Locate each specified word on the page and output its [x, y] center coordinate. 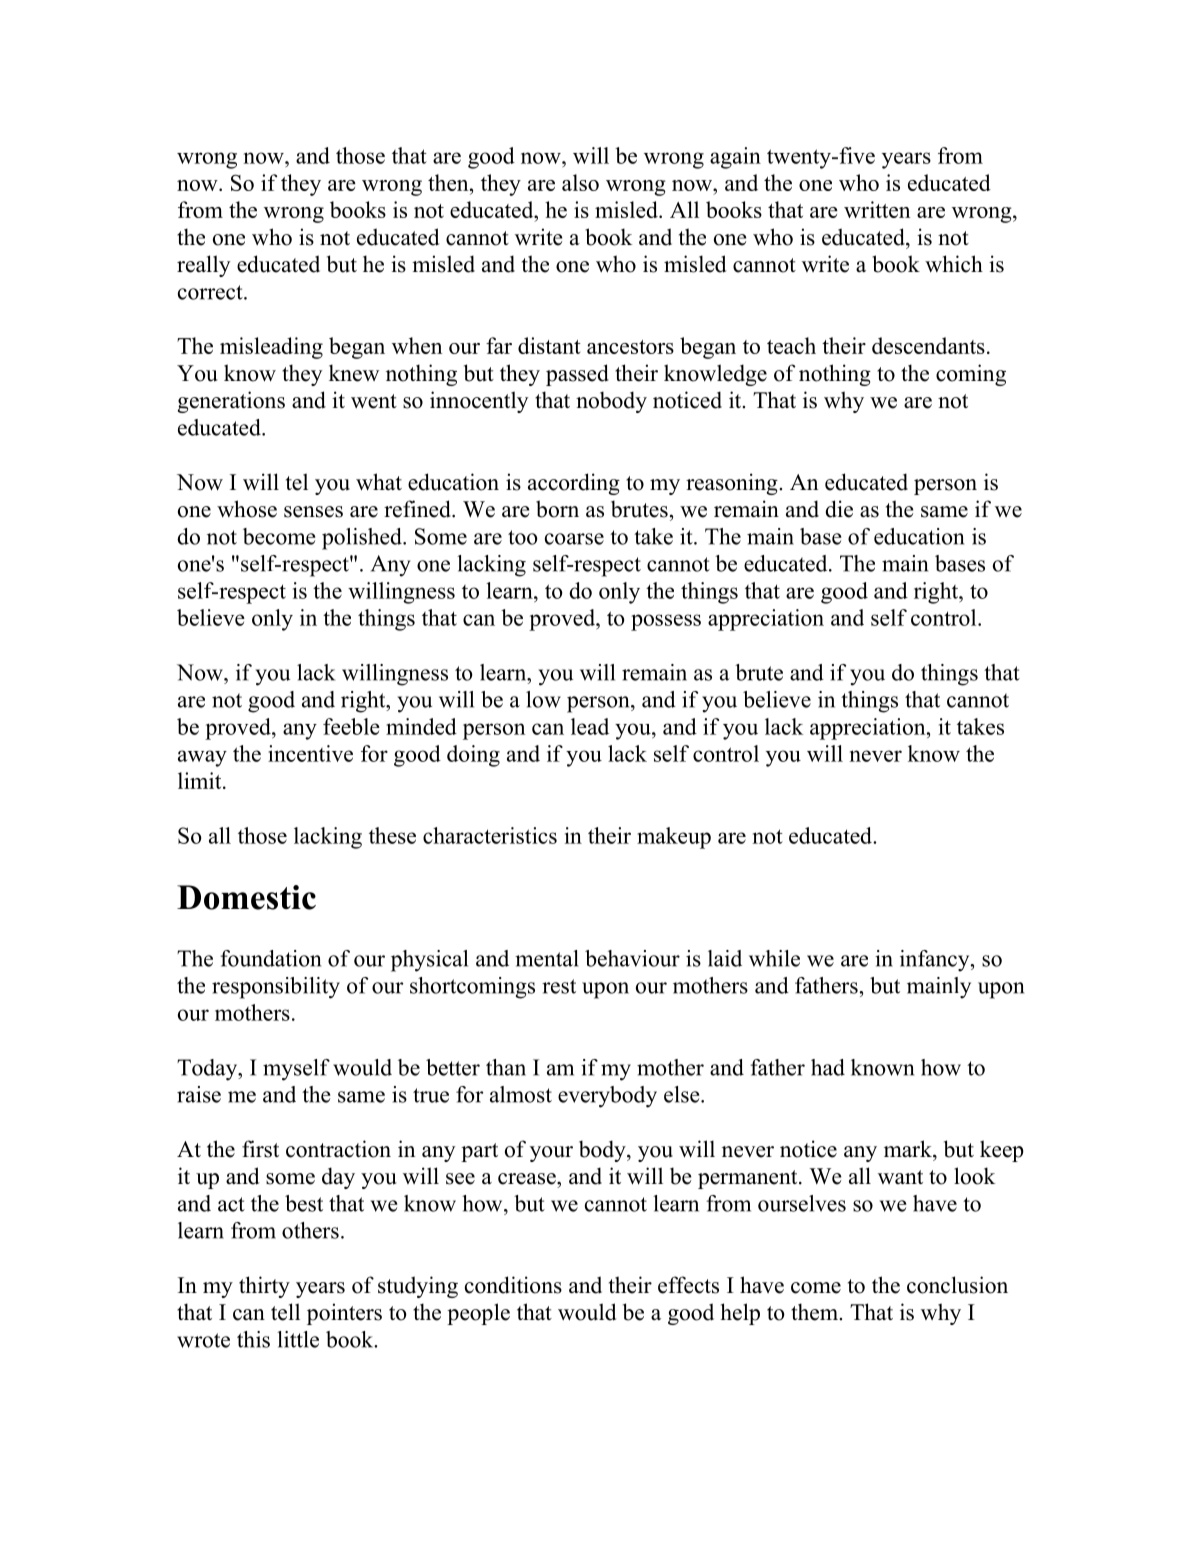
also [580, 182]
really [204, 266]
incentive [310, 753]
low [543, 699]
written [877, 209]
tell [285, 1312]
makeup [674, 838]
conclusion [957, 1285]
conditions [513, 1285]
